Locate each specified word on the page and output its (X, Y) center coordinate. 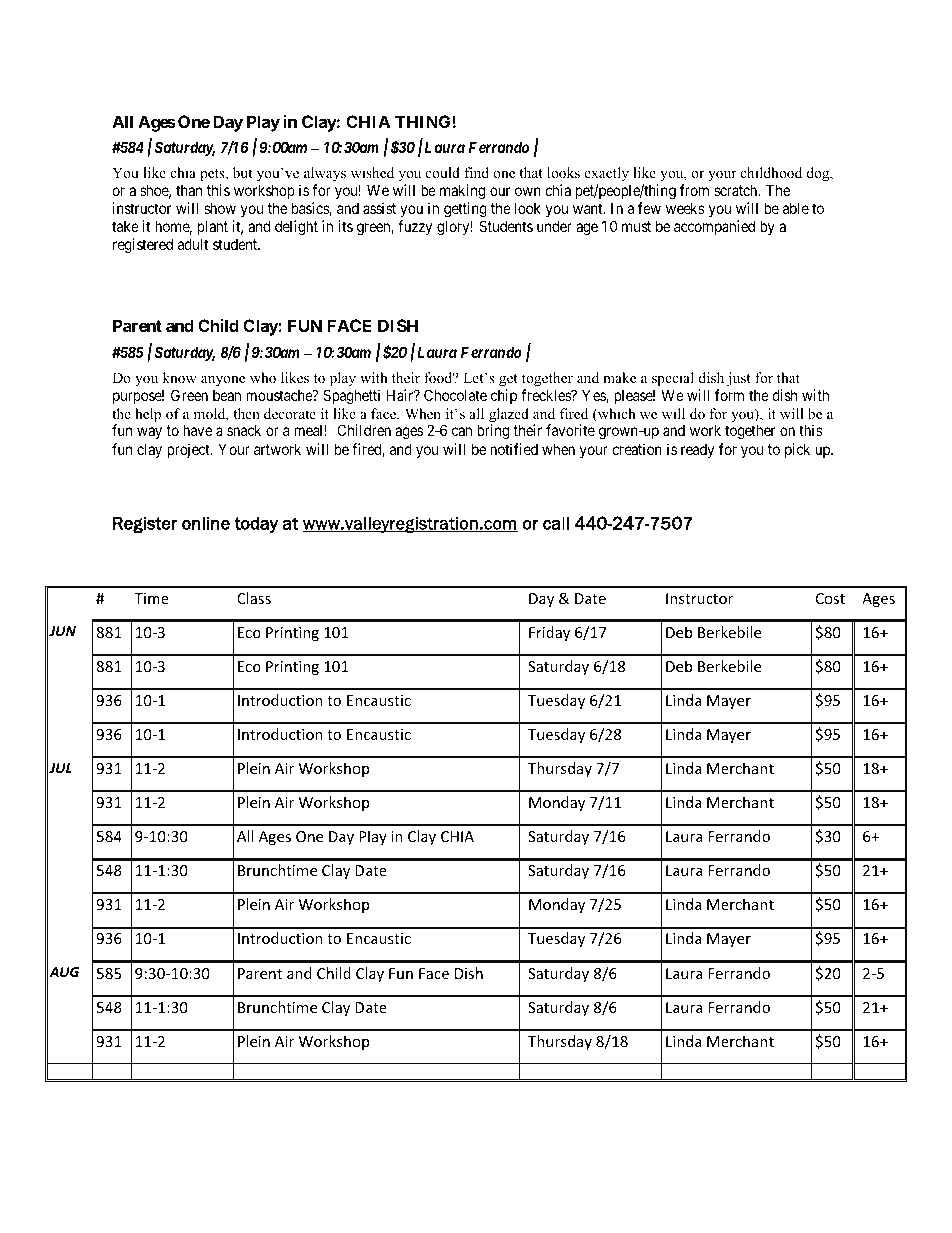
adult (193, 244)
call (556, 523)
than (189, 190)
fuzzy (415, 227)
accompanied (714, 227)
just (739, 379)
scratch (737, 190)
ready (697, 450)
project (189, 450)
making (462, 192)
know (180, 378)
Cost (830, 598)
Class (254, 598)
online (206, 523)
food (439, 378)
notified (514, 449)
